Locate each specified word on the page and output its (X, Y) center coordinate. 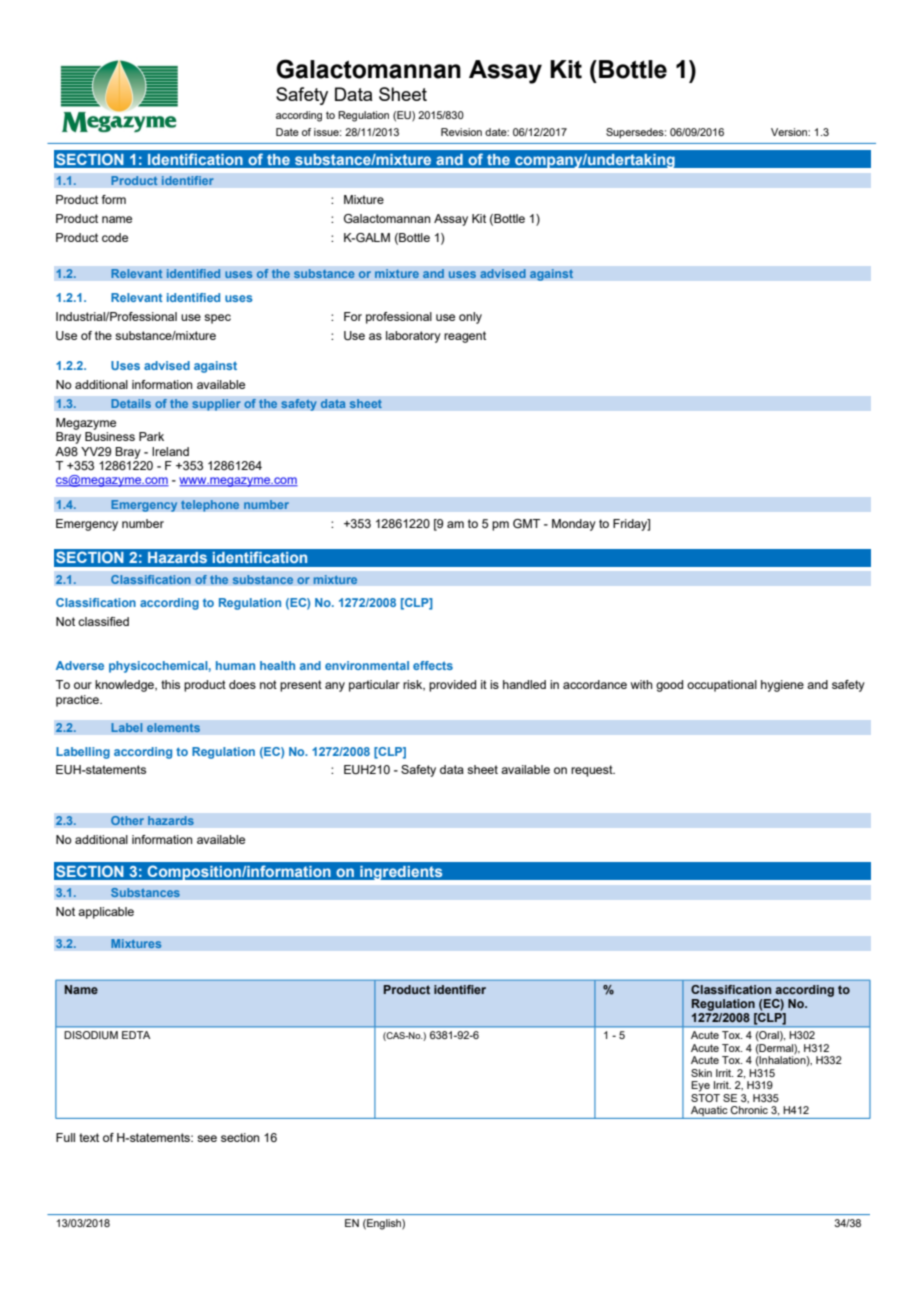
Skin (701, 1073)
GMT (526, 523)
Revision (461, 132)
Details (131, 404)
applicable (106, 913)
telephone (210, 506)
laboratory (413, 337)
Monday (574, 525)
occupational (722, 686)
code (115, 237)
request (593, 771)
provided (452, 686)
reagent (465, 337)
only (470, 318)
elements (173, 728)
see (207, 1138)
